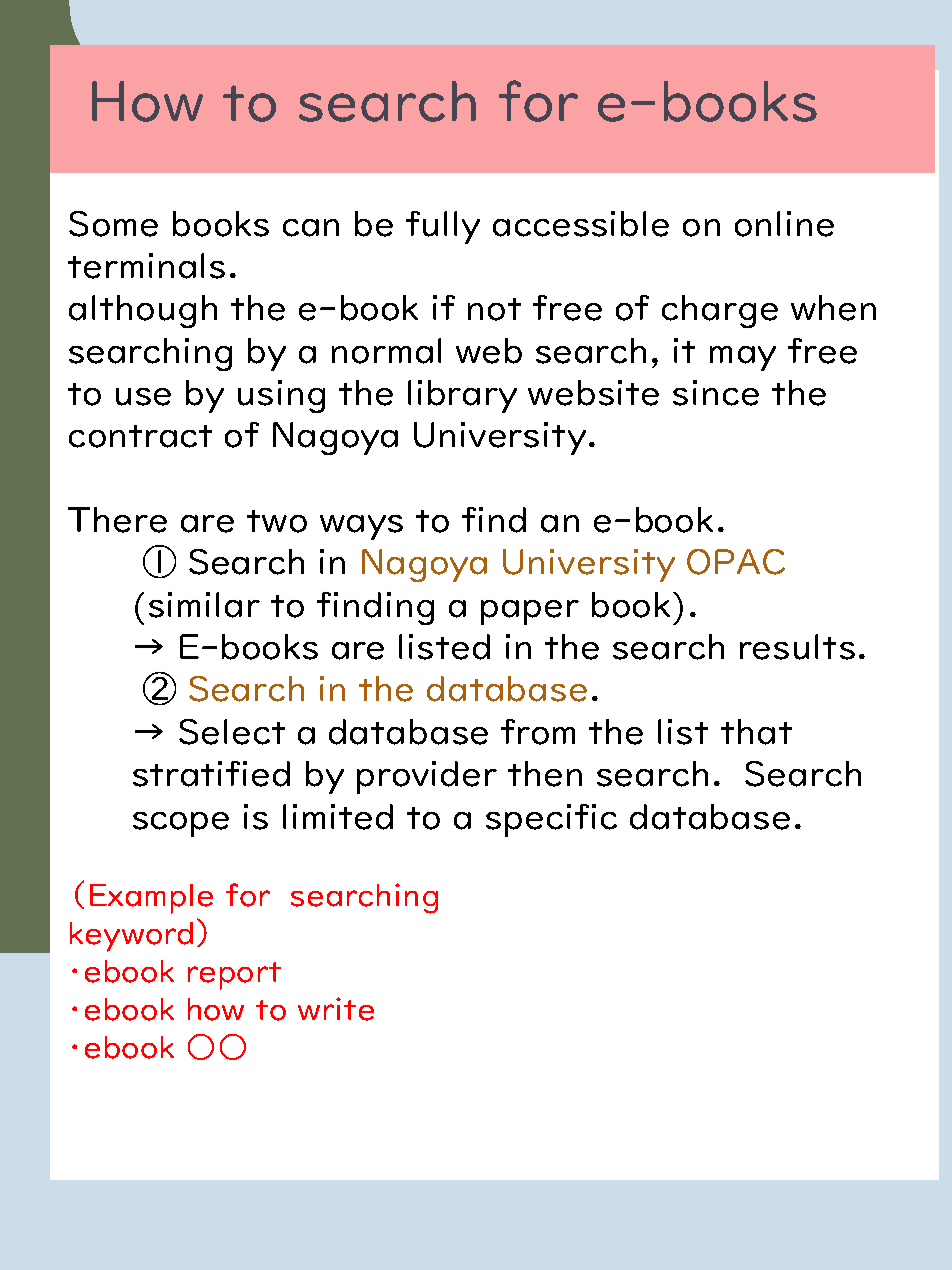 The width and height of the screenshot is (952, 1270). Describe the element at coordinates (146, 266) in the screenshot. I see `terminals` at that location.
